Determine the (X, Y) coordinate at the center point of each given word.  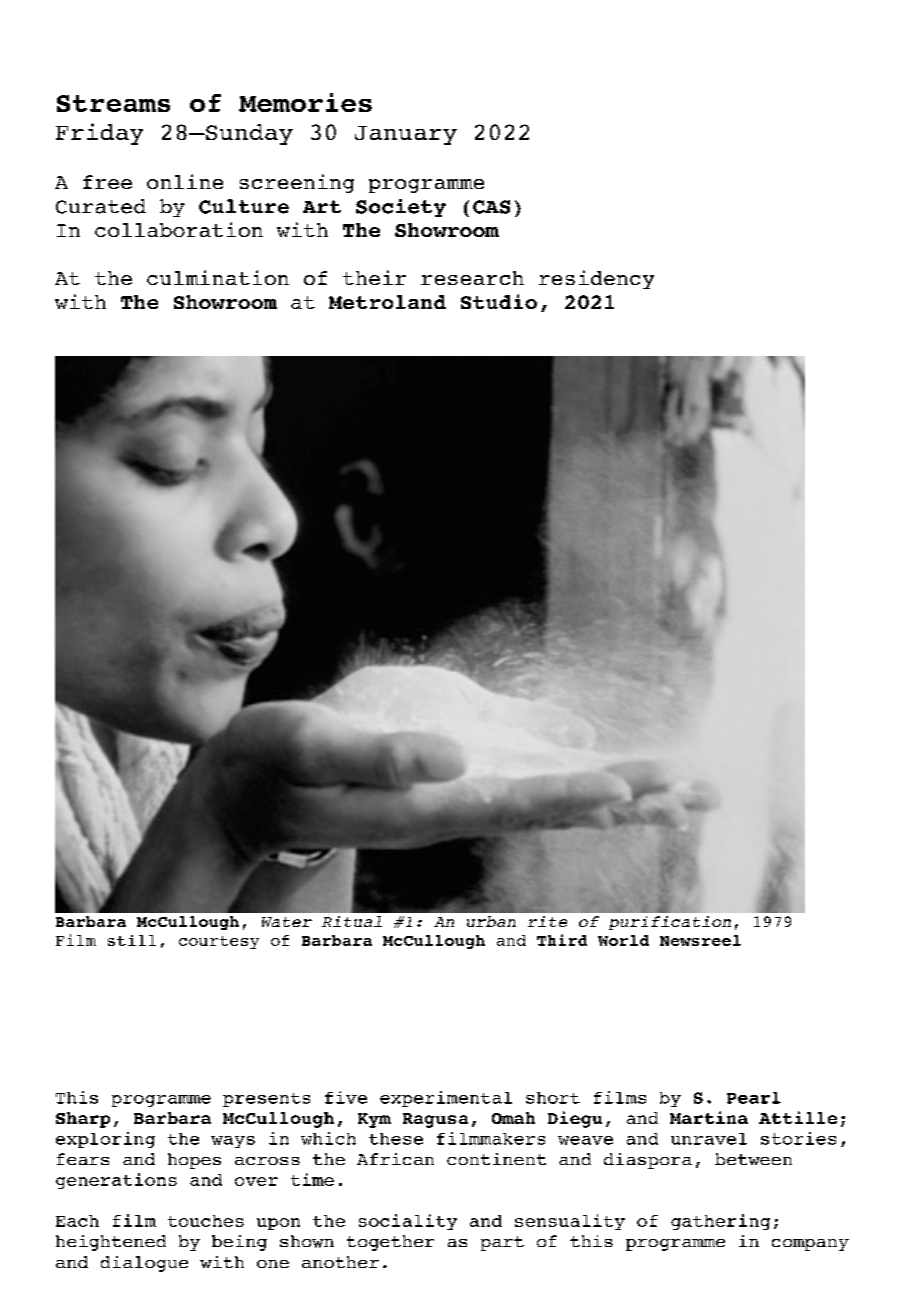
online (185, 181)
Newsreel (700, 940)
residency (596, 279)
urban (491, 921)
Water (287, 922)
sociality (408, 1222)
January (406, 135)
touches (206, 1221)
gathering (720, 1222)
